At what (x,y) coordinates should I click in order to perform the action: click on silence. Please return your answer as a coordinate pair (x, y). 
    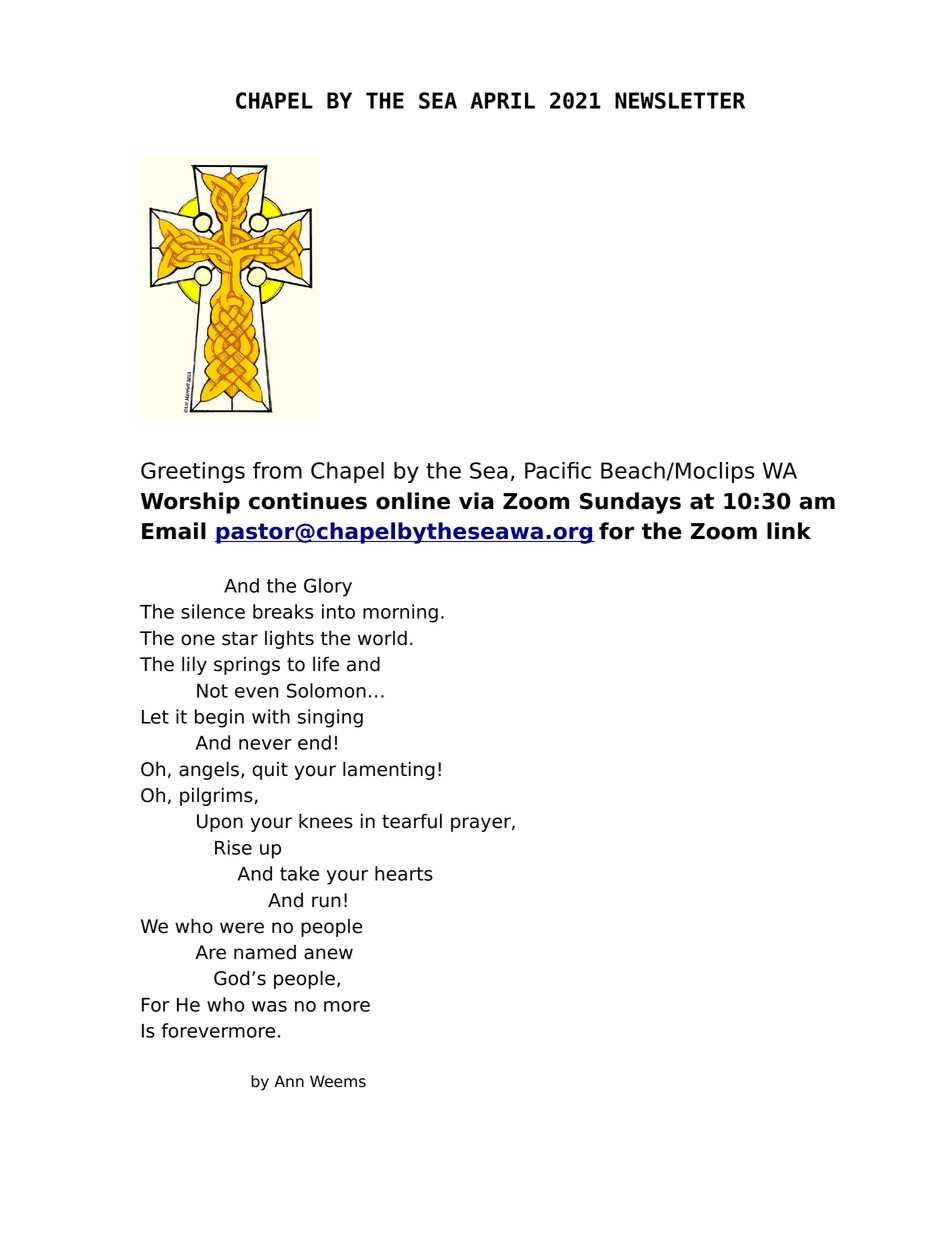
    Looking at the image, I should click on (213, 611).
